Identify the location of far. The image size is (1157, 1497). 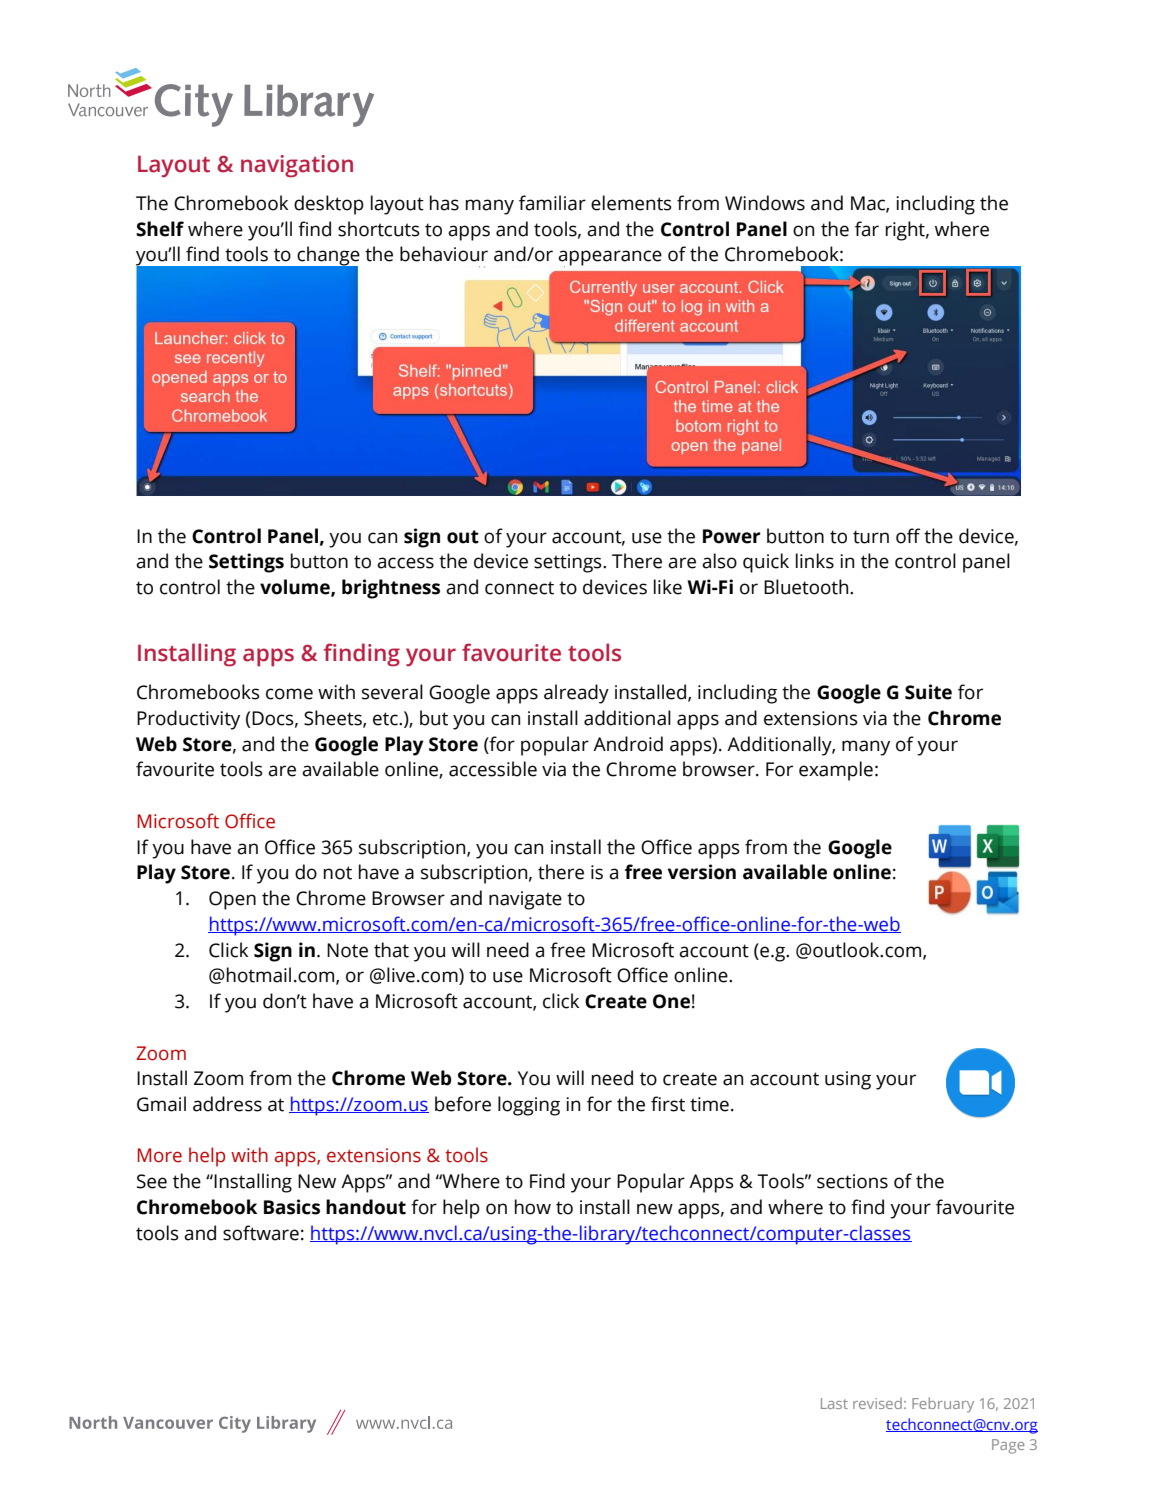
(867, 229).
